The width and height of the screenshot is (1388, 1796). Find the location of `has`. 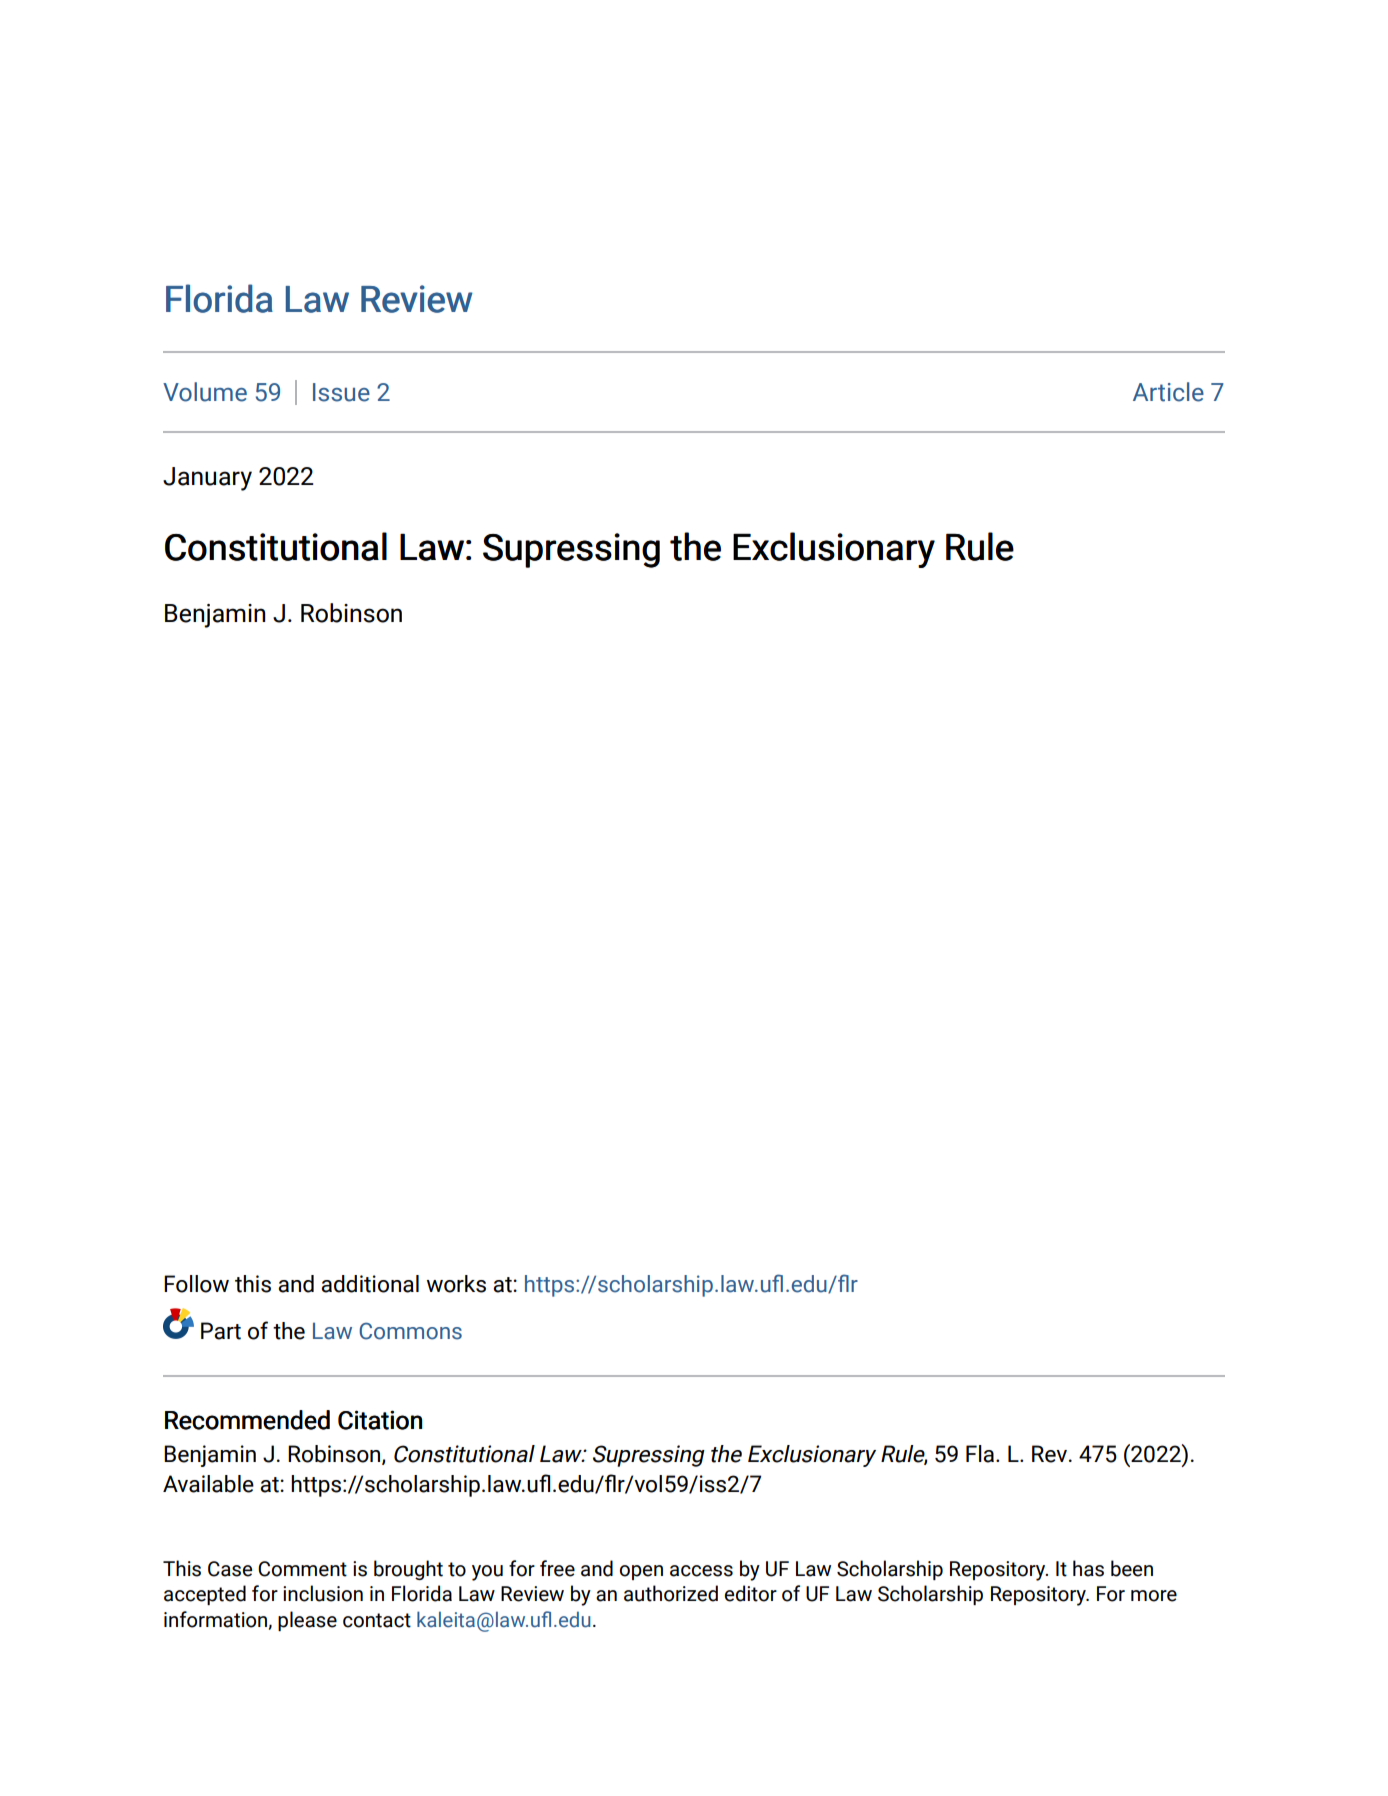

has is located at coordinates (1088, 1568).
